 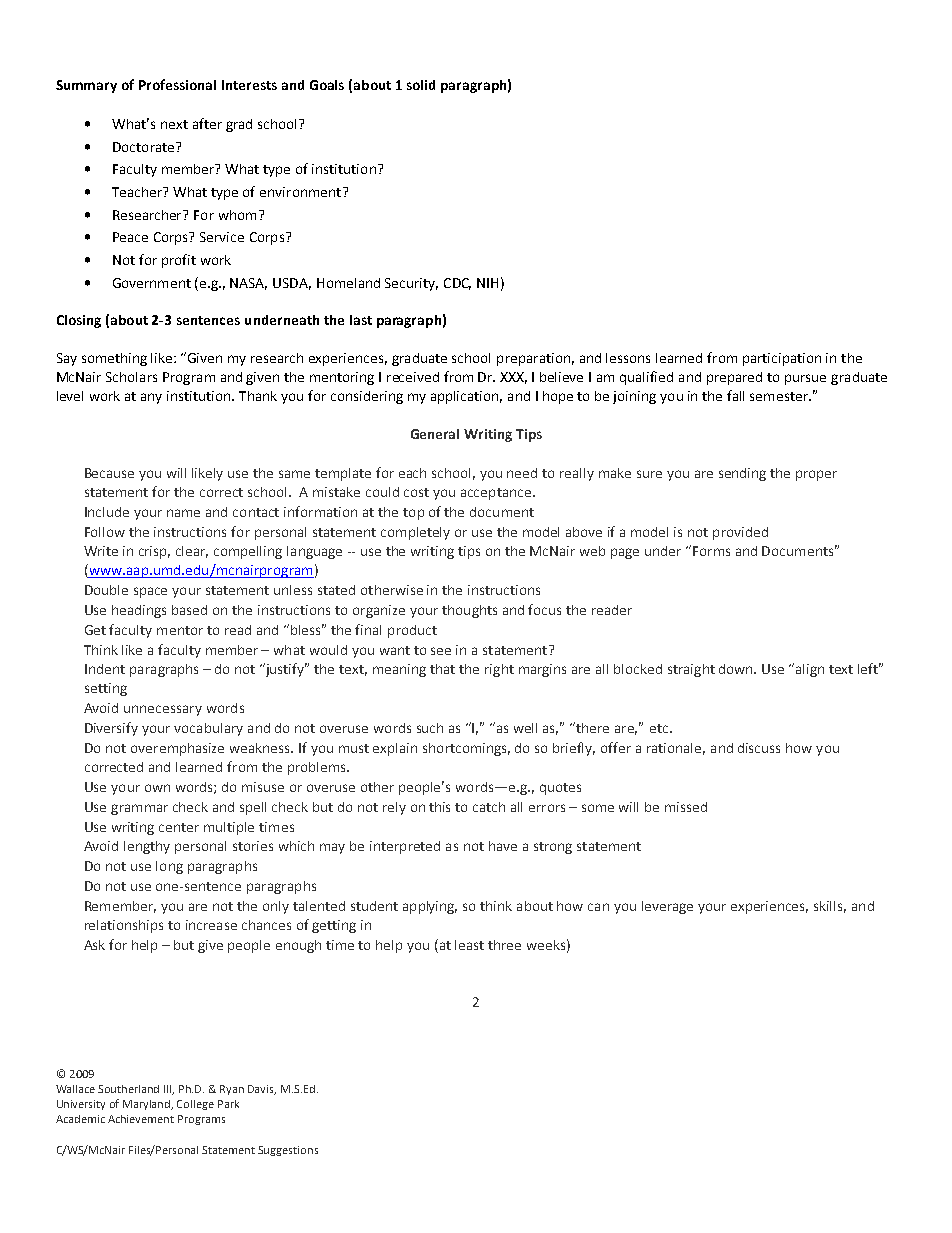 What do you see at coordinates (667, 907) in the image?
I see `leverage` at bounding box center [667, 907].
